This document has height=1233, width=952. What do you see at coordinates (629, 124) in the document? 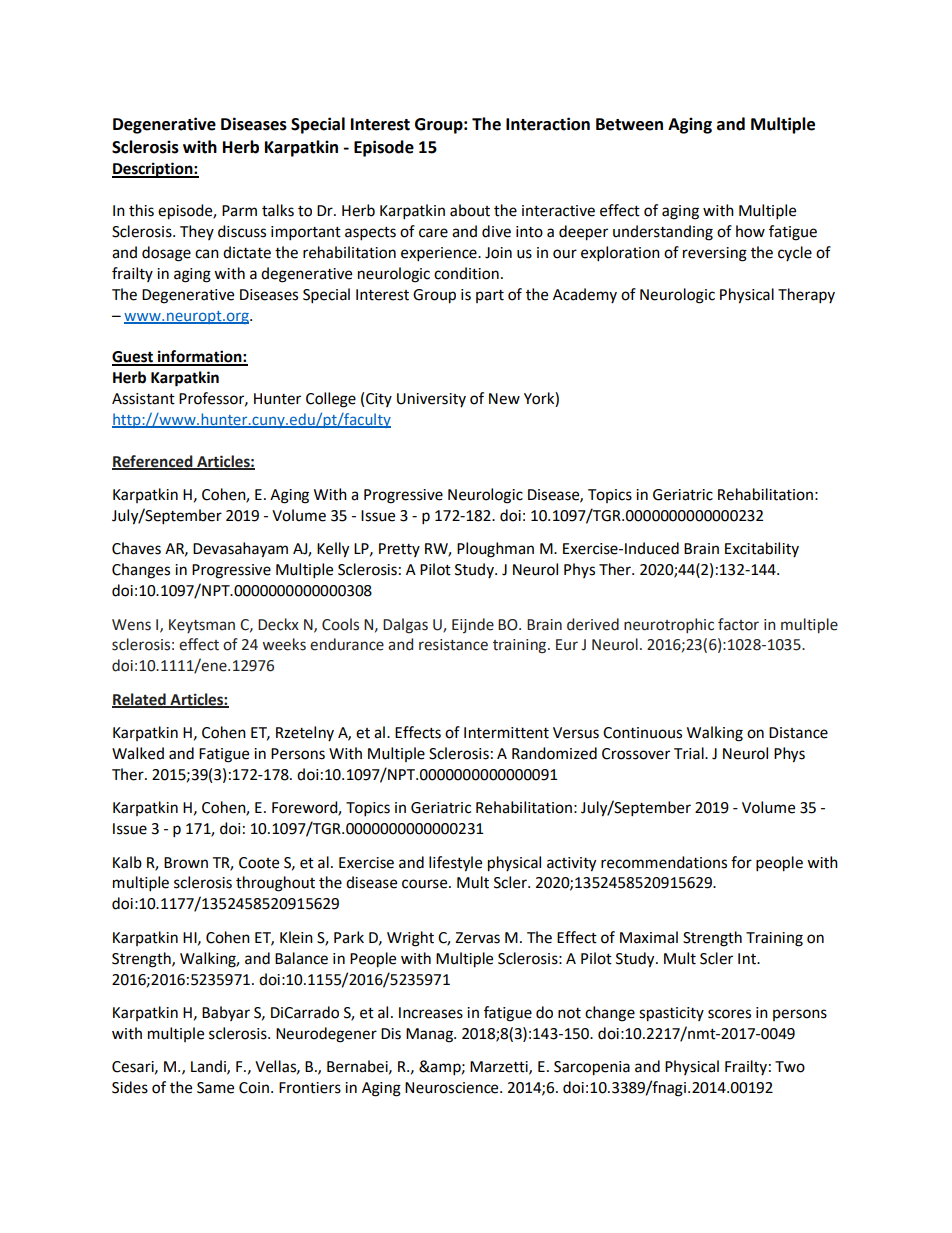
I see `Between` at bounding box center [629, 124].
